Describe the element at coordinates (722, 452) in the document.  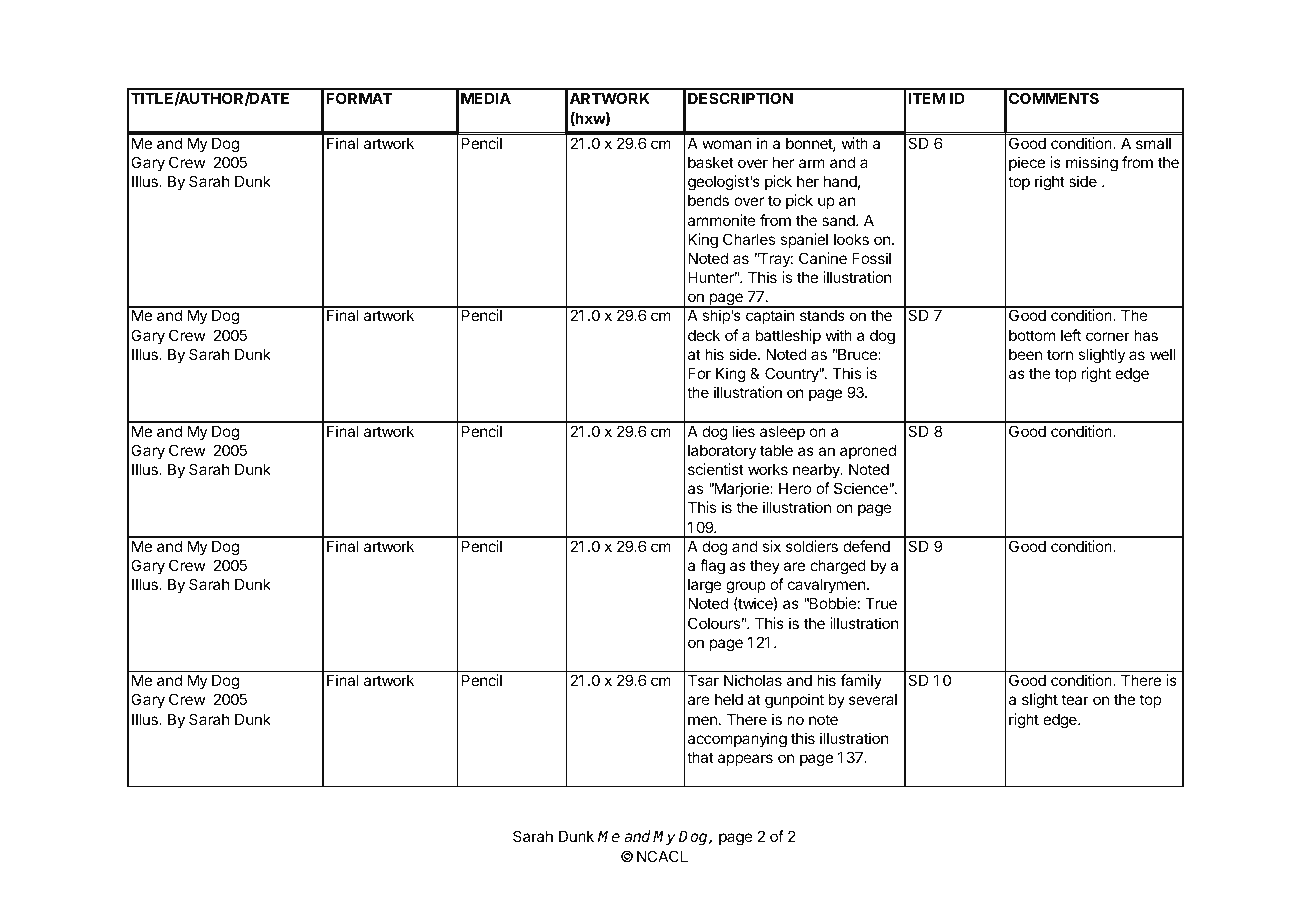
I see `laboratory` at that location.
